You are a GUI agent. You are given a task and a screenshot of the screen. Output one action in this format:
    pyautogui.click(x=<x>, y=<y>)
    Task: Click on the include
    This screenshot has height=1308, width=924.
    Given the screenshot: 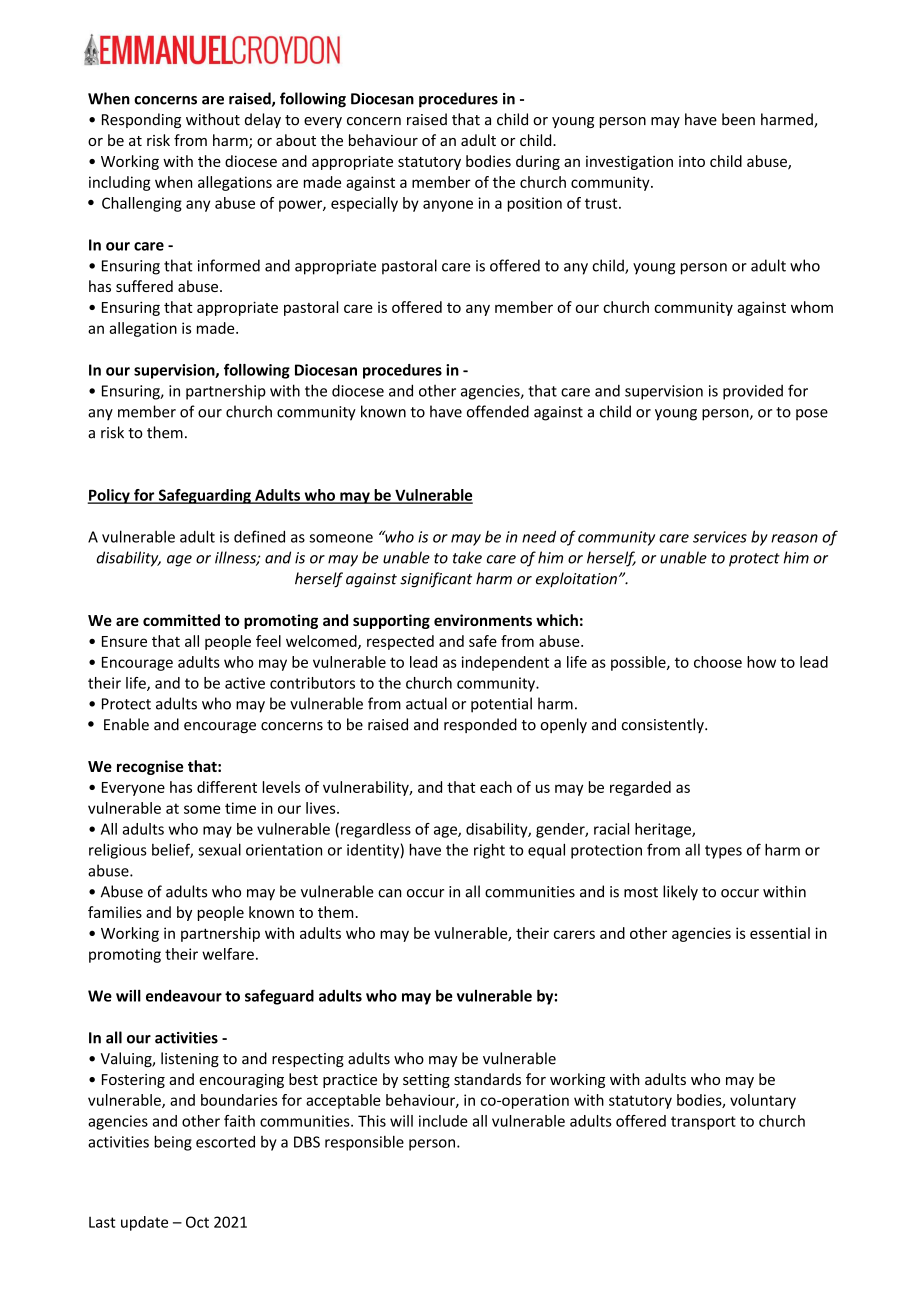 What is the action you would take?
    pyautogui.click(x=443, y=1121)
